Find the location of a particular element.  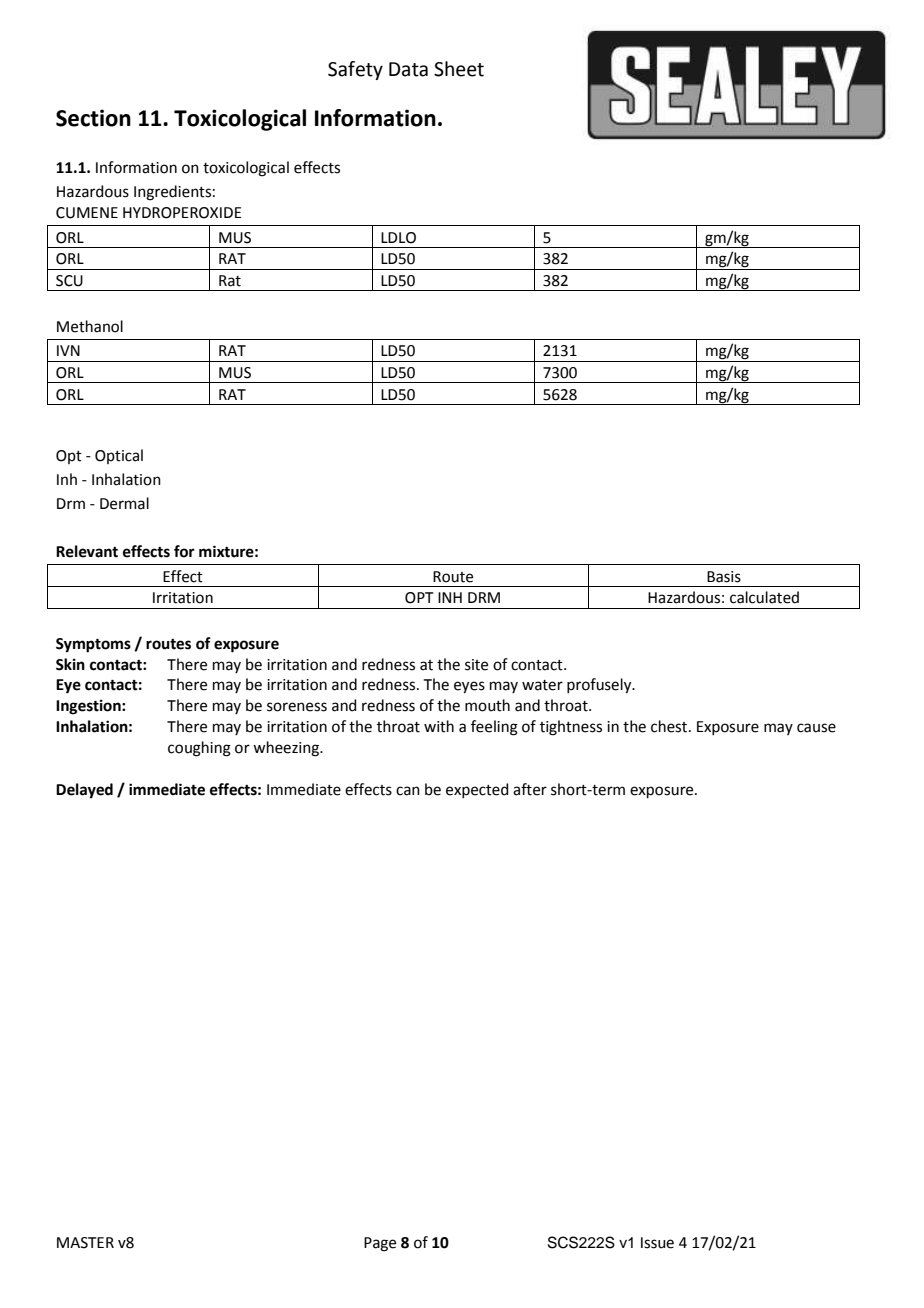

calculated is located at coordinates (764, 597).
